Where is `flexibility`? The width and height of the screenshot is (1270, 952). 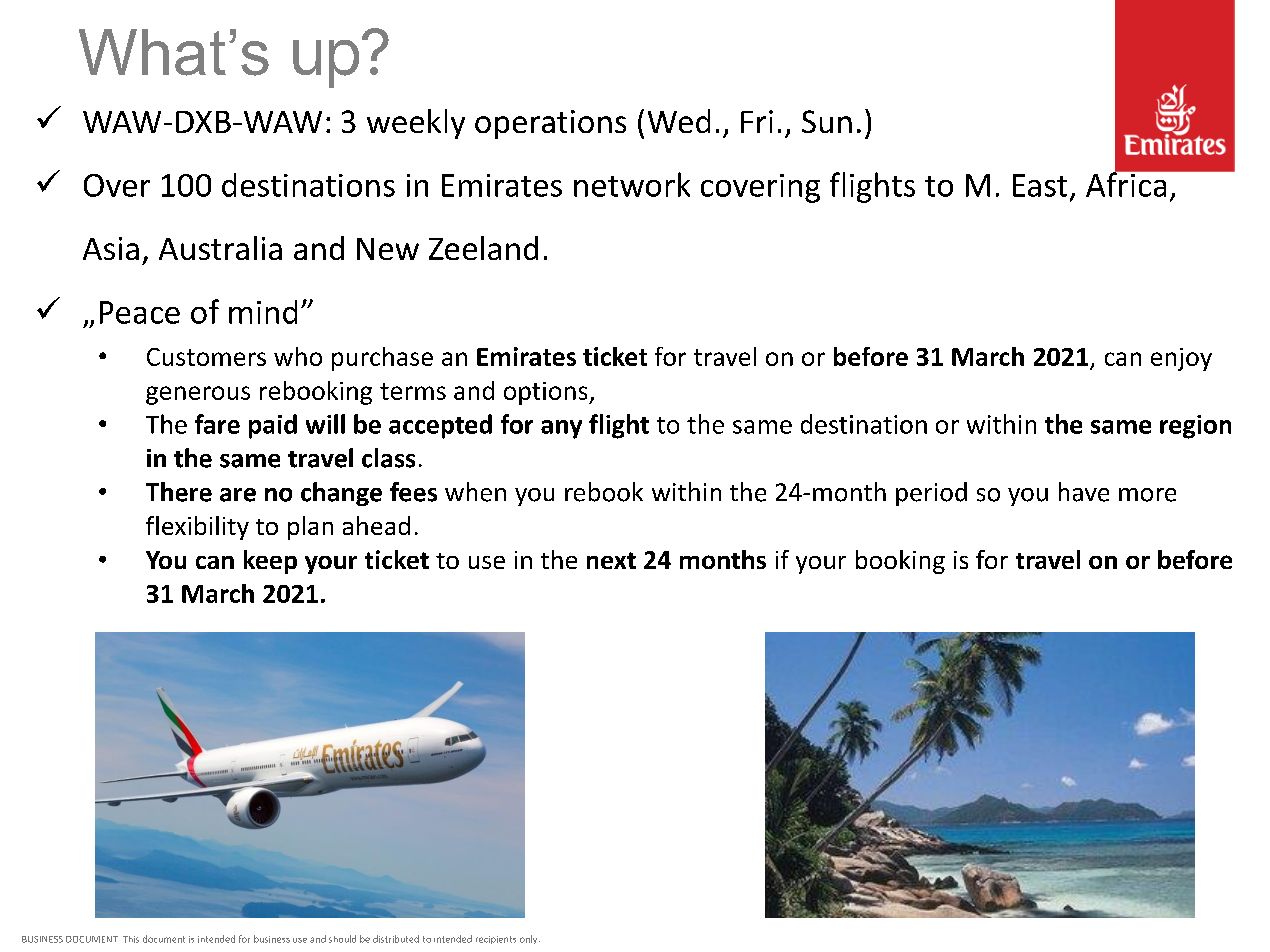 flexibility is located at coordinates (197, 528).
